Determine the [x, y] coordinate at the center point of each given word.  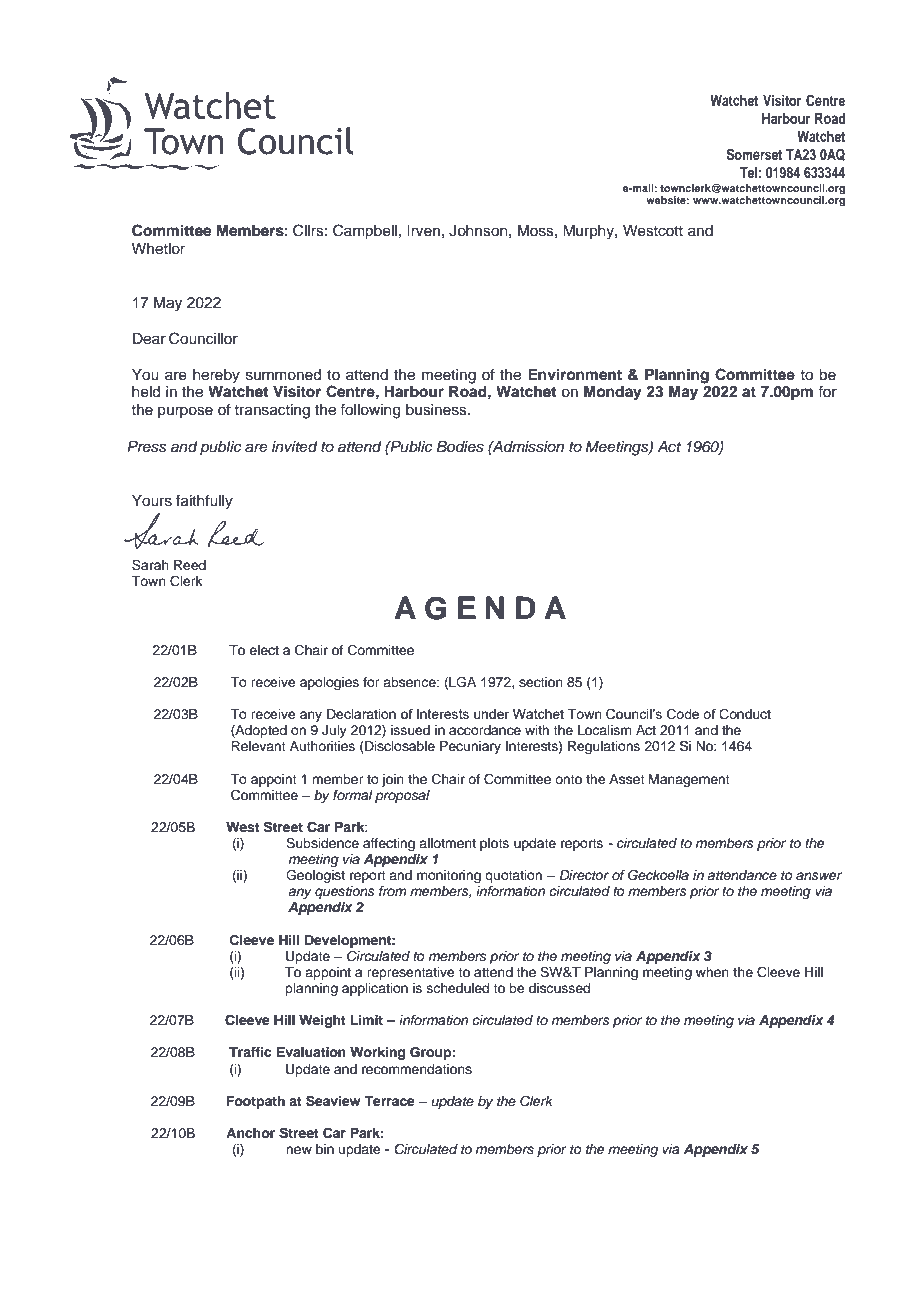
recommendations [417, 1069]
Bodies [460, 447]
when [712, 972]
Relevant [258, 746]
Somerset [754, 154]
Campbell [365, 232]
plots [494, 844]
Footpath [256, 1102]
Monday [613, 393]
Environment [575, 374]
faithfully [204, 502]
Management [689, 780]
